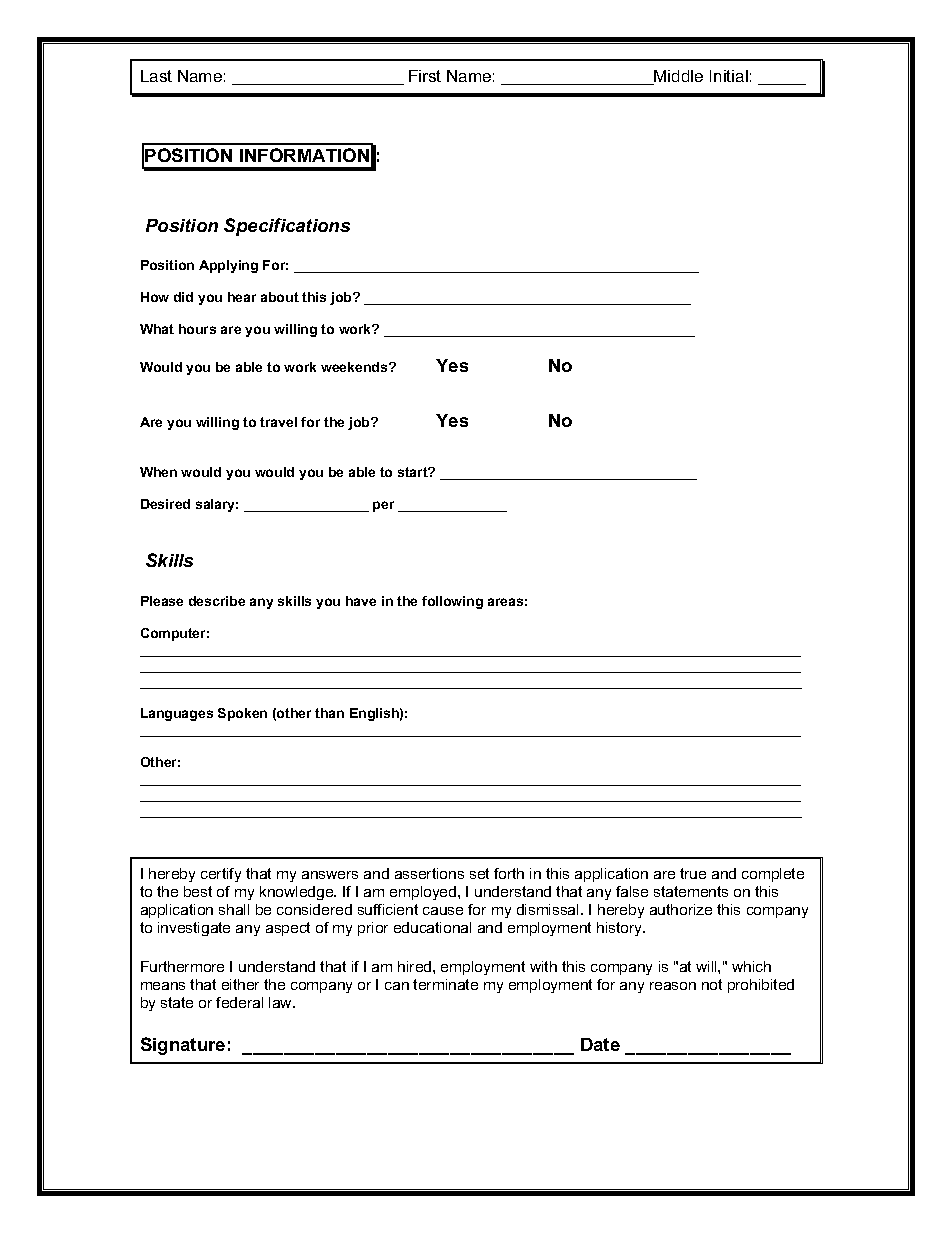 This screenshot has height=1233, width=952. I want to click on Initial, so click(729, 76).
